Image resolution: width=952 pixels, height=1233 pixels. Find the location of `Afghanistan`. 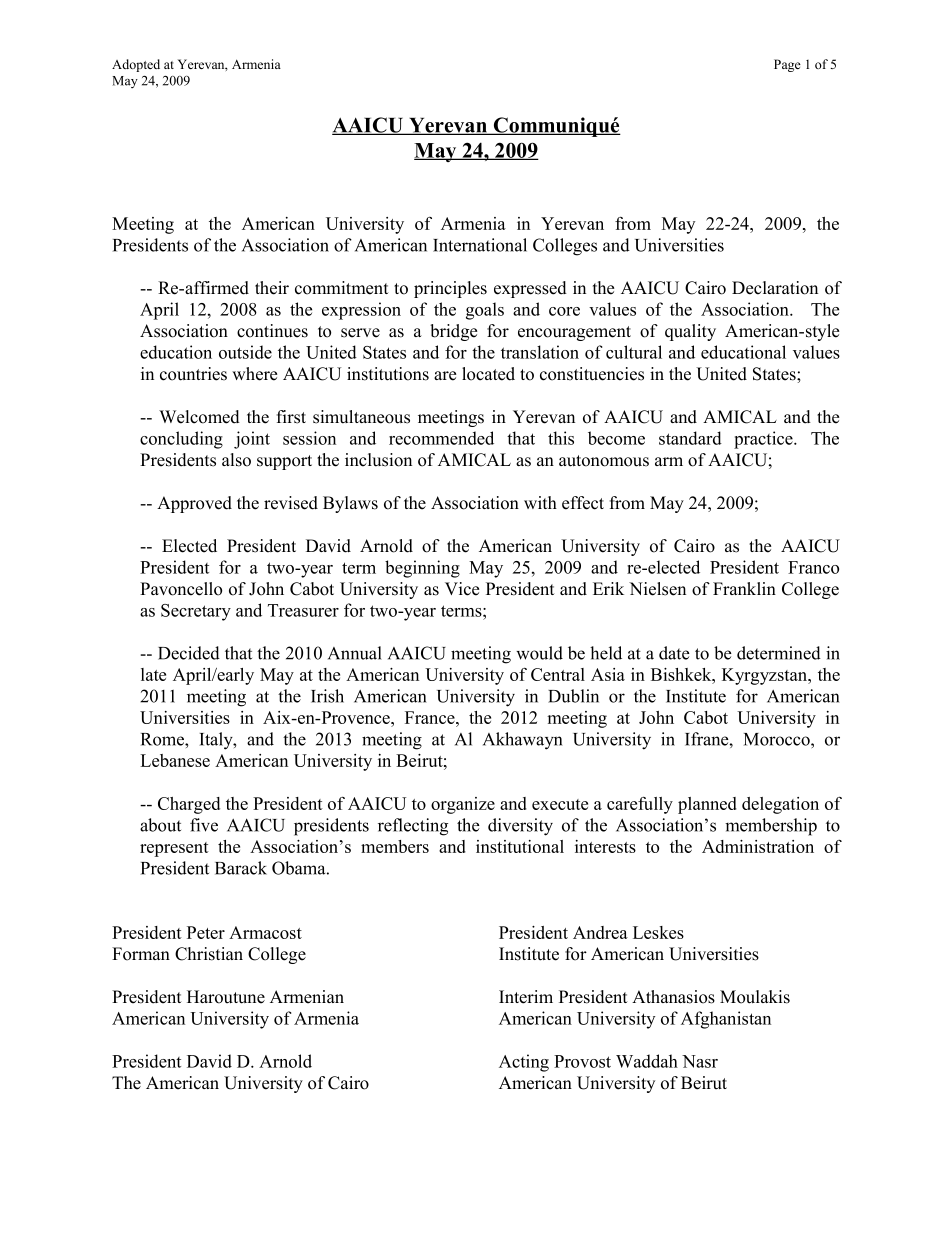

Afghanistan is located at coordinates (726, 1020).
